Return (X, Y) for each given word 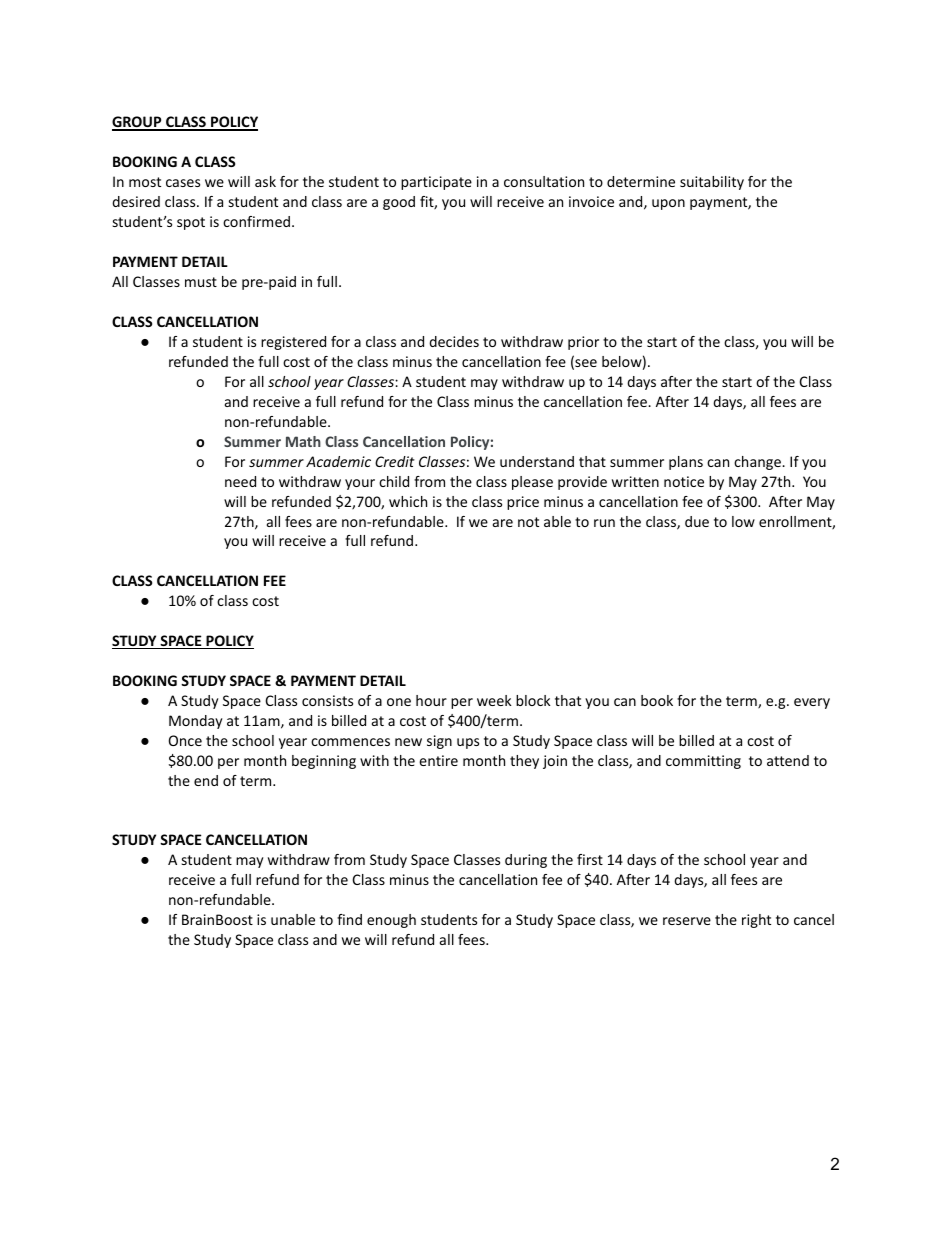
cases (183, 183)
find (349, 919)
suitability (712, 183)
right (756, 921)
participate (436, 183)
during (526, 861)
